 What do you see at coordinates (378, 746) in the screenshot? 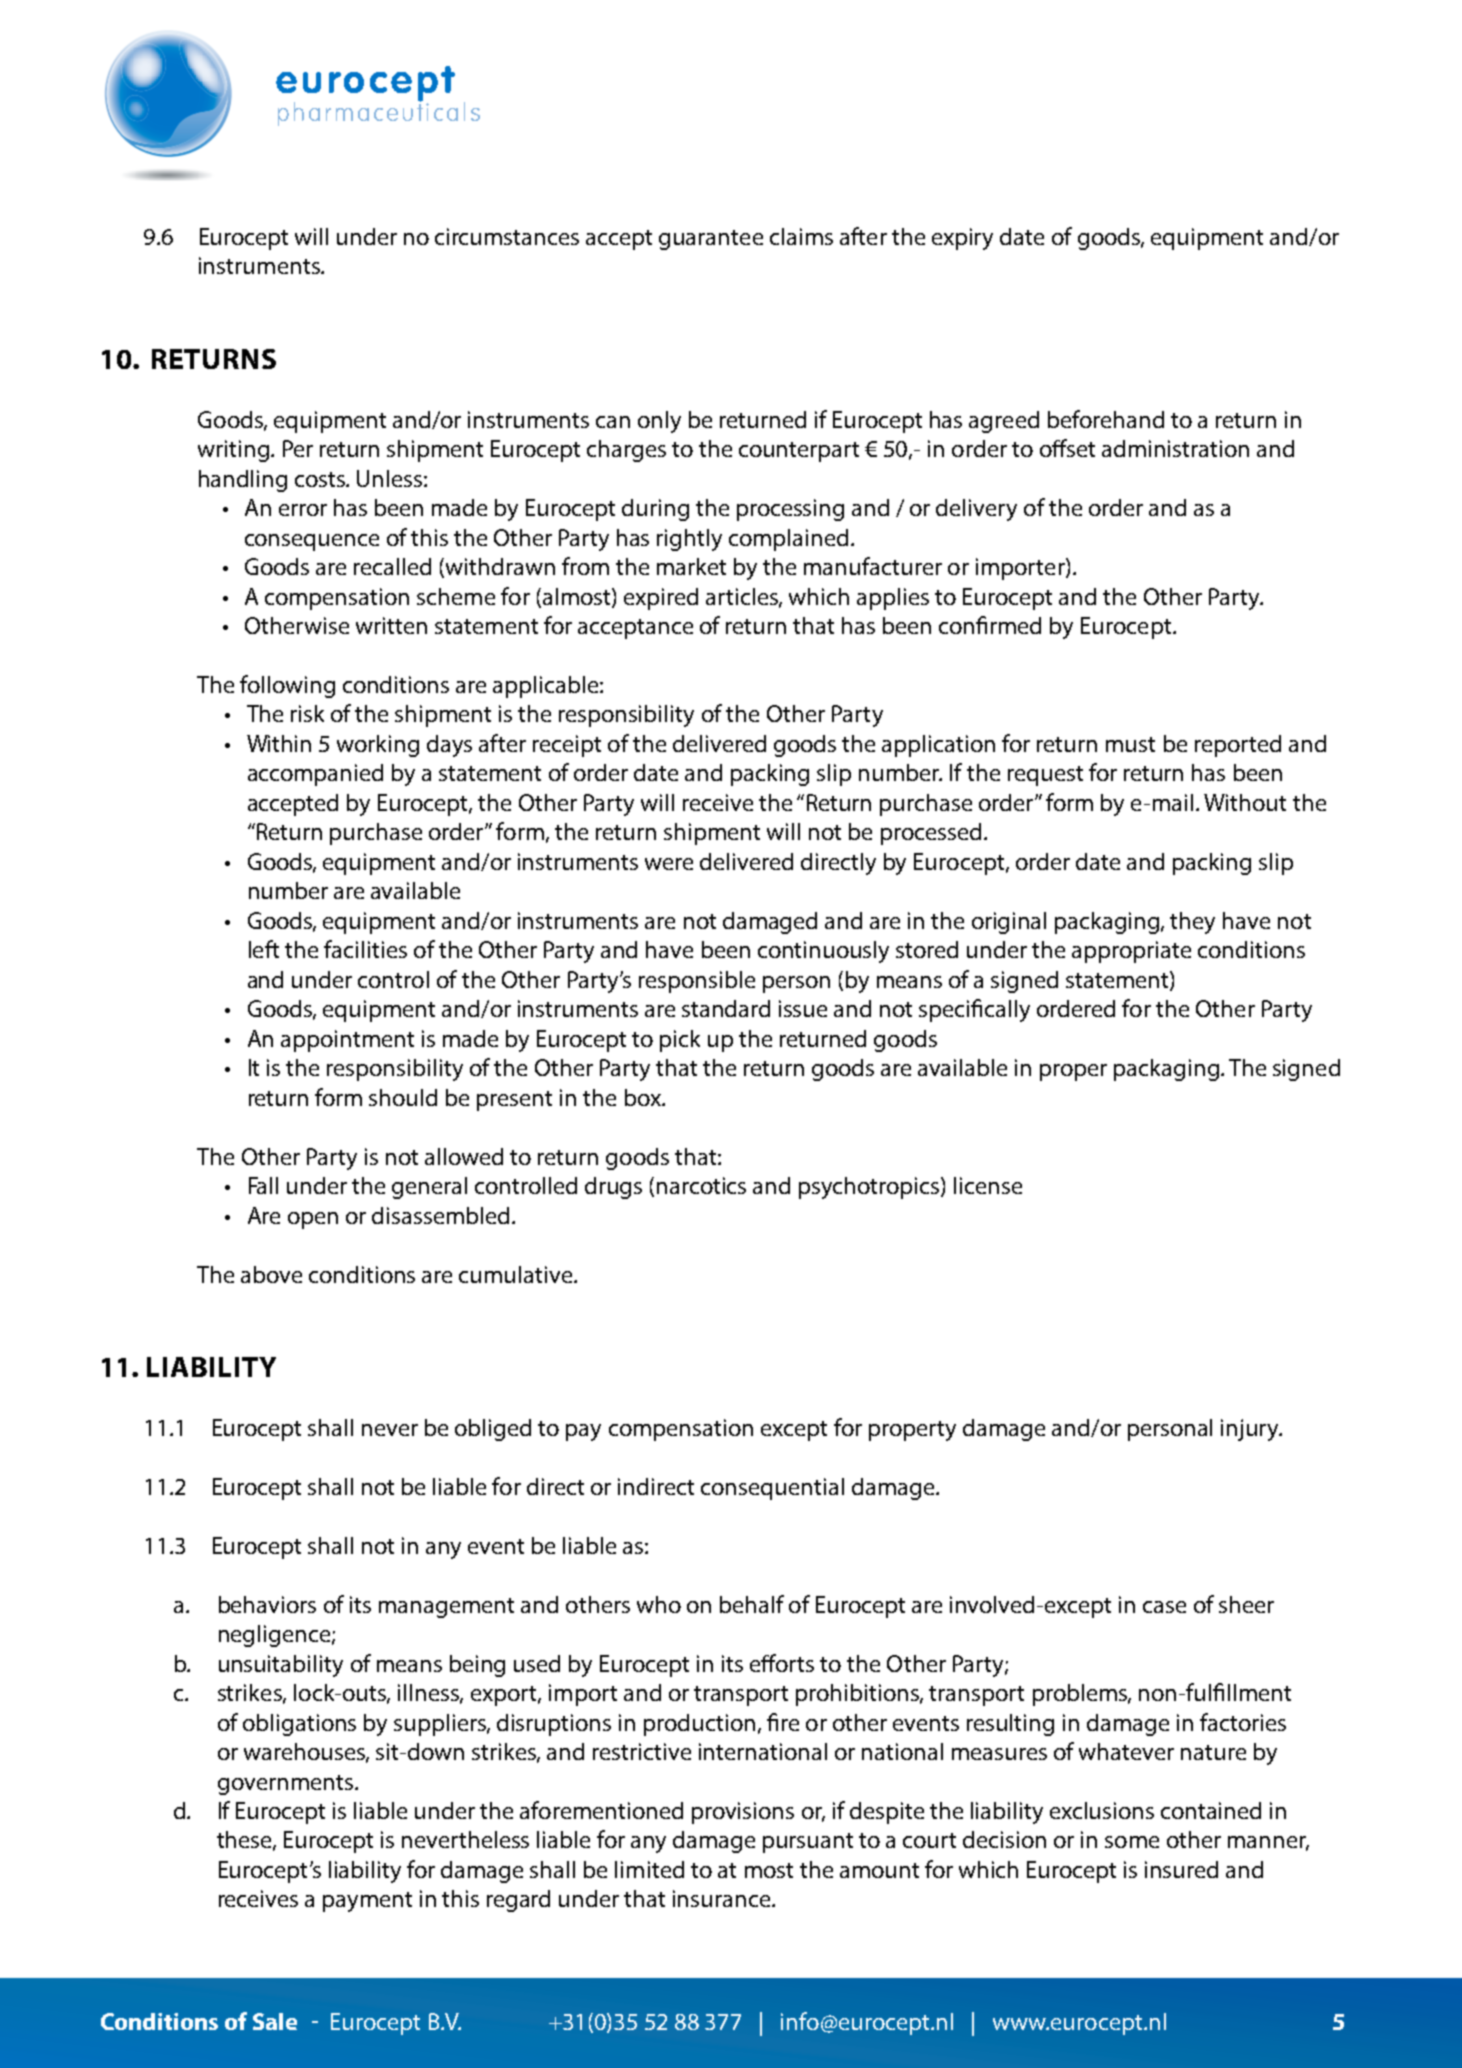
I see `working` at bounding box center [378, 746].
